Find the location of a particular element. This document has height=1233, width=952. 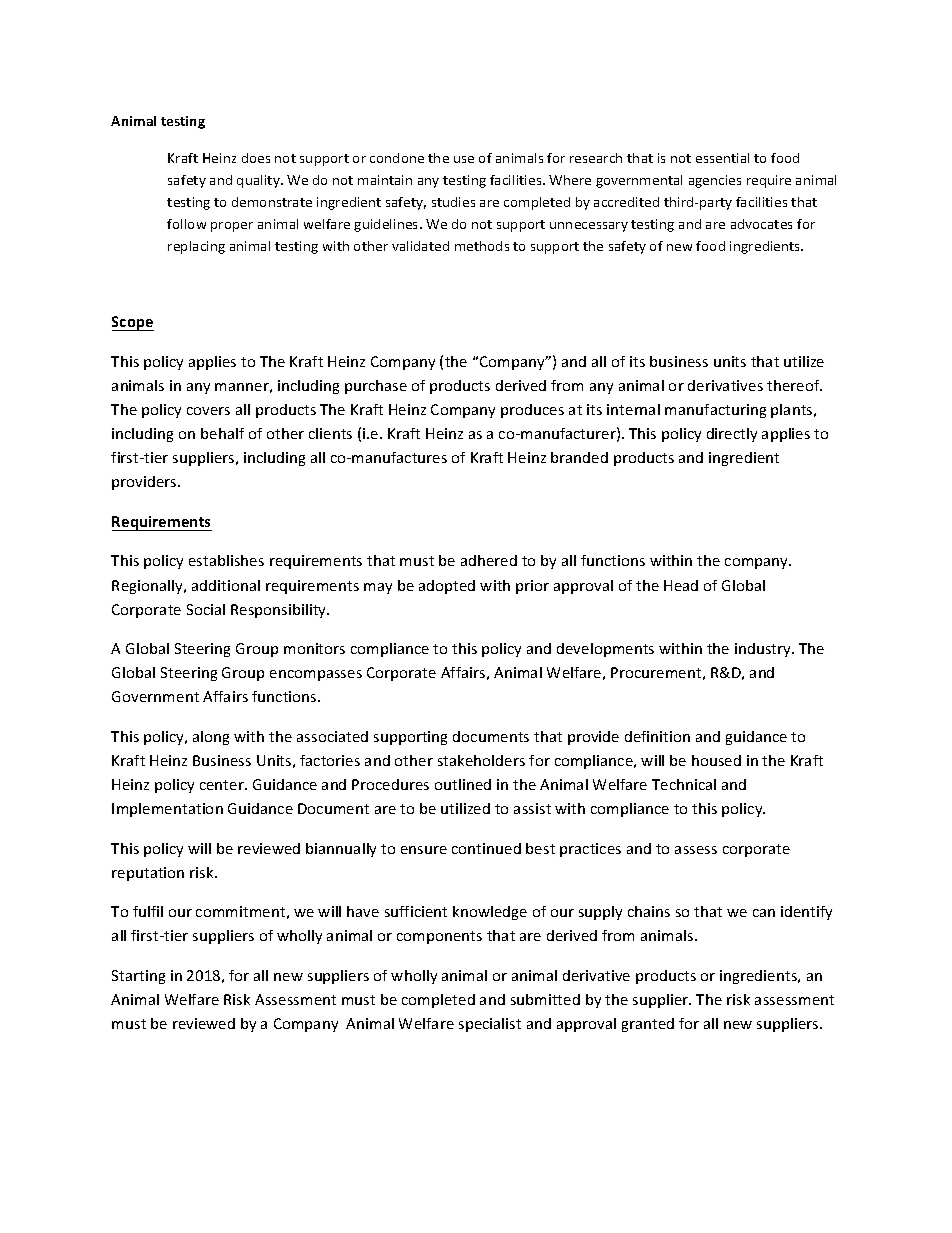

housed is located at coordinates (716, 760).
